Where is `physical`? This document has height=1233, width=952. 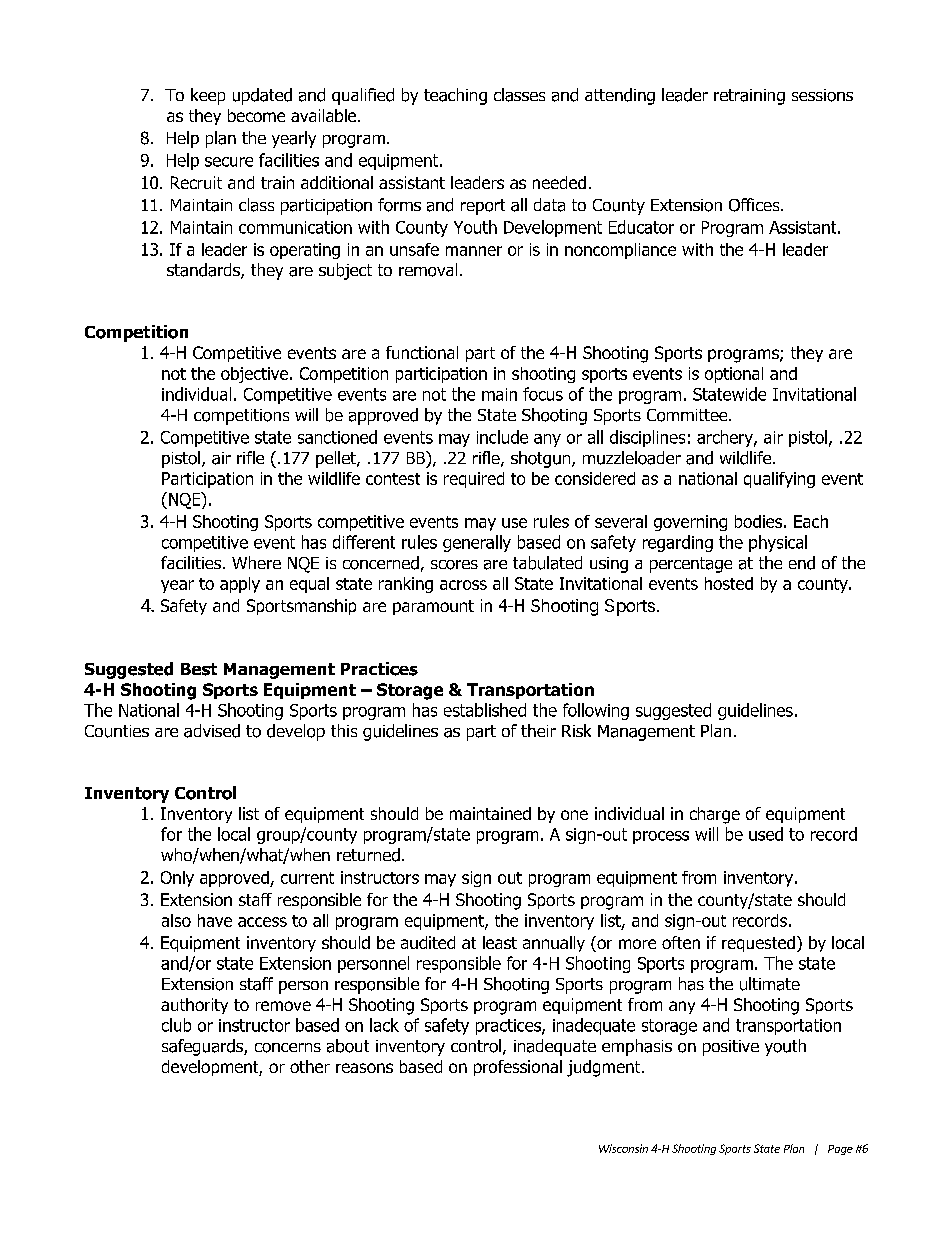
physical is located at coordinates (778, 543).
